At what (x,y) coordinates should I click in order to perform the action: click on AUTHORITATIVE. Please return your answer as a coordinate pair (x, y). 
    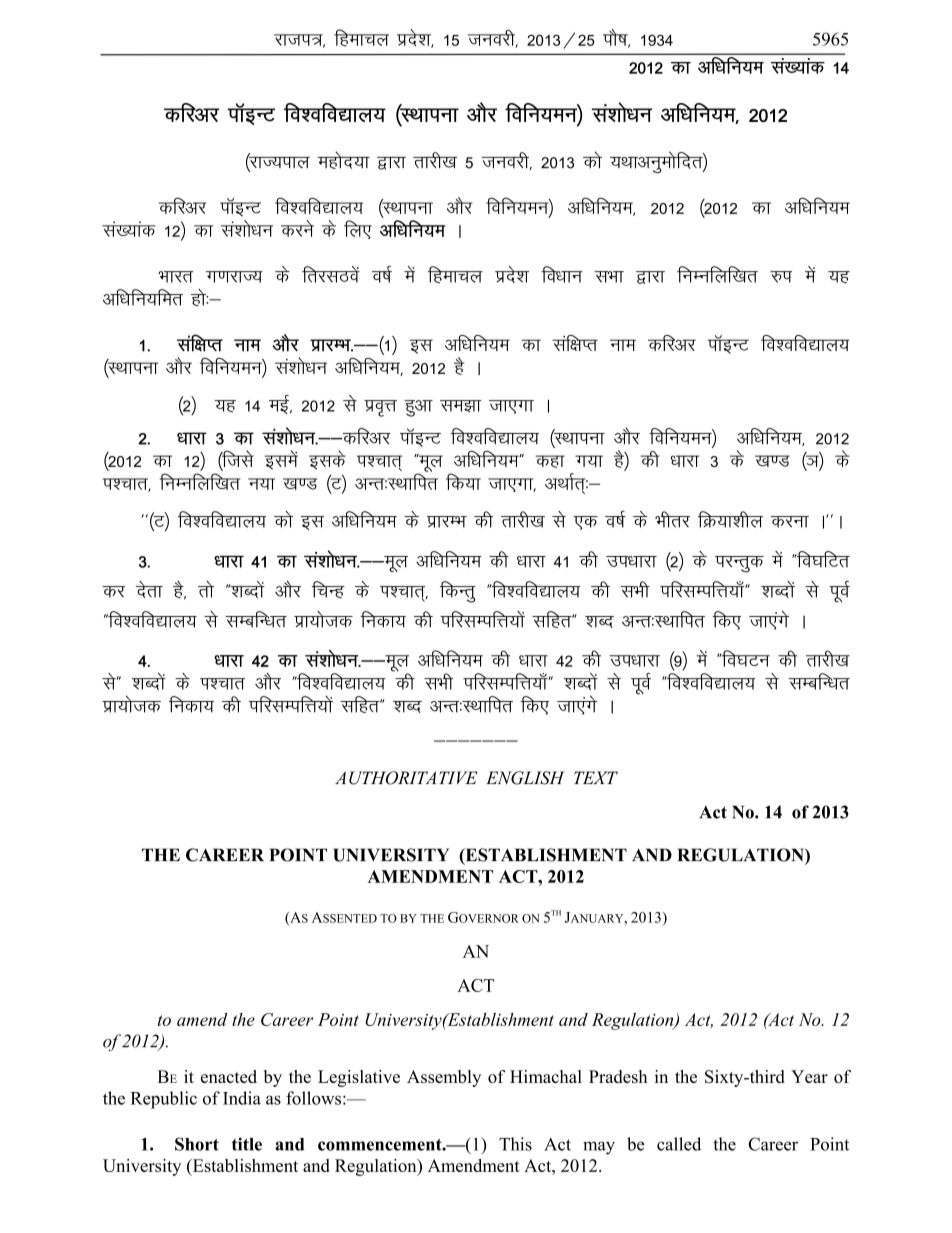
    Looking at the image, I should click on (406, 778).
